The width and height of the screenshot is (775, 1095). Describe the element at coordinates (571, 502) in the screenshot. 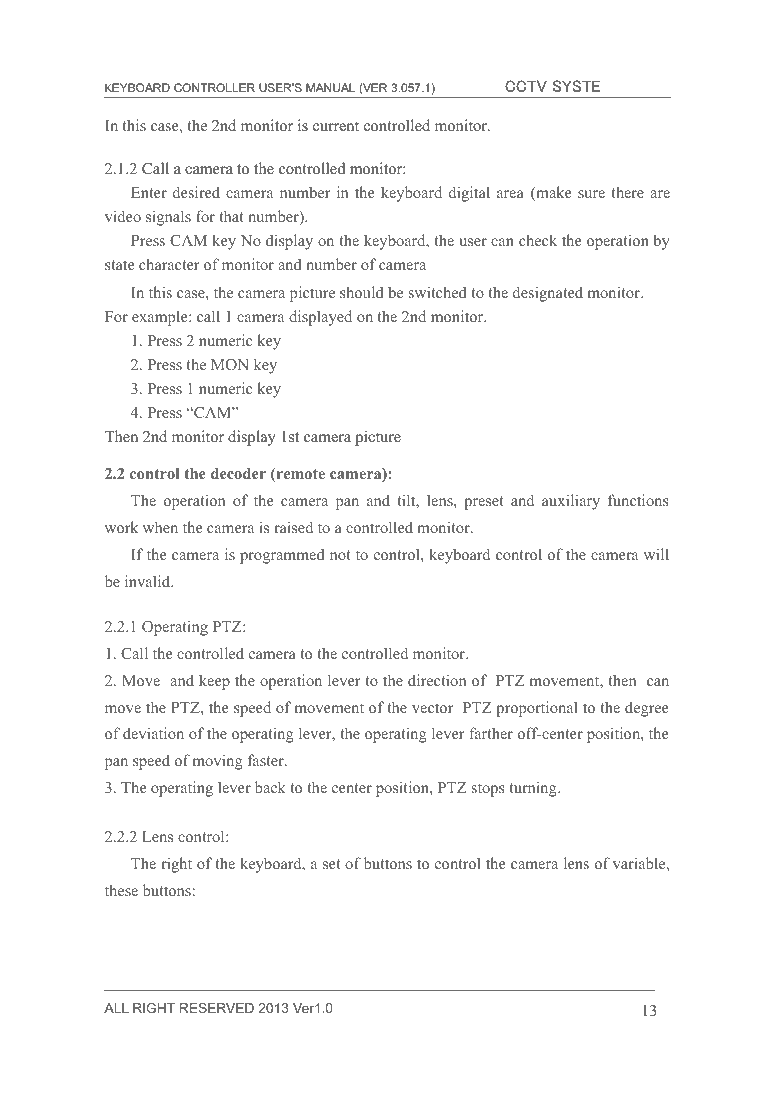

I see `auxiliary` at that location.
